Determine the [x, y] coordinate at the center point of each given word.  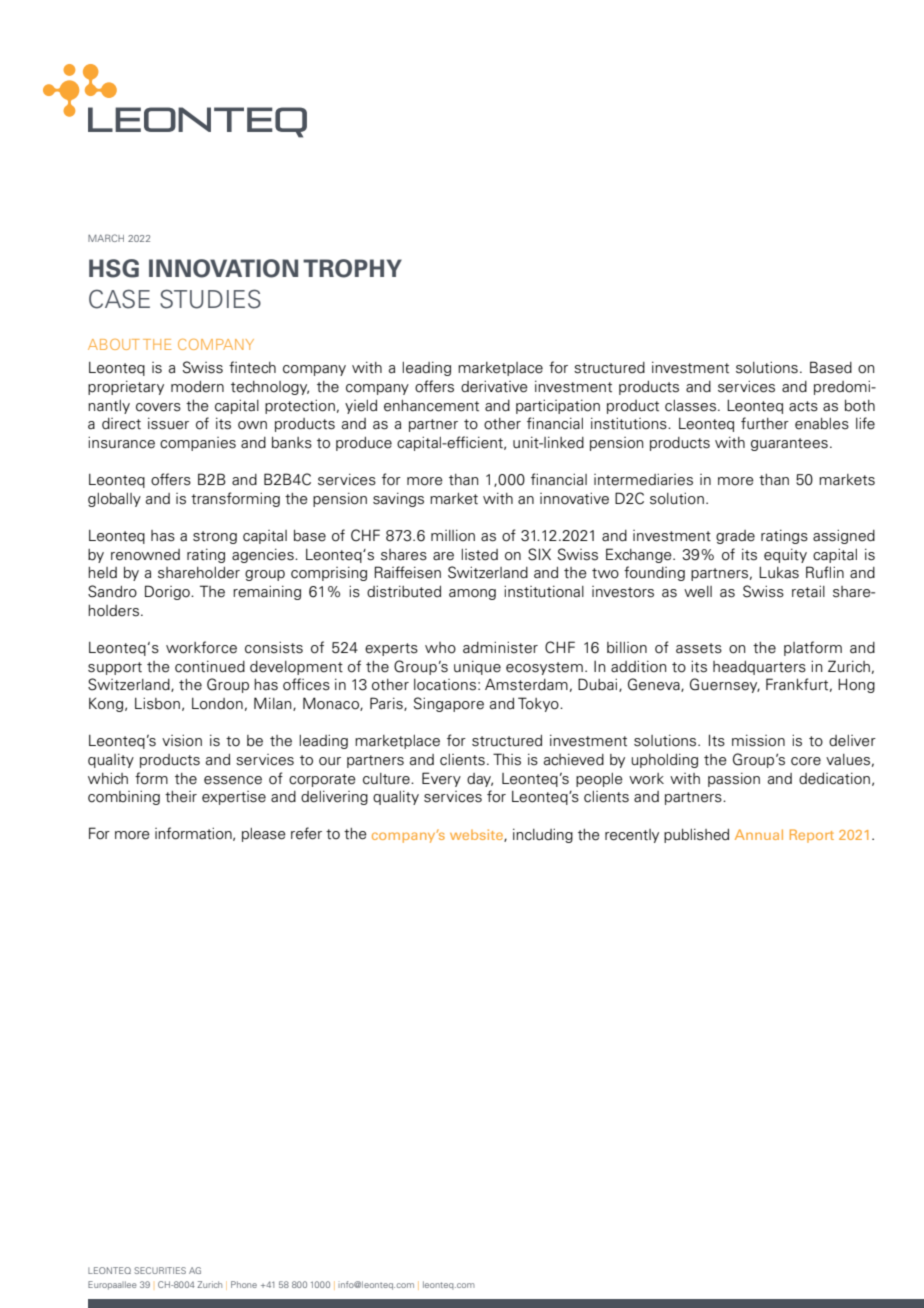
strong [215, 537]
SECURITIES [160, 1270]
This [507, 759]
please [264, 835]
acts [803, 406]
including [543, 835]
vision [182, 740]
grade [735, 537]
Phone [244, 1284]
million [453, 536]
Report [812, 836]
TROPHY [352, 268]
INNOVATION [223, 268]
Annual [759, 834]
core [806, 761]
